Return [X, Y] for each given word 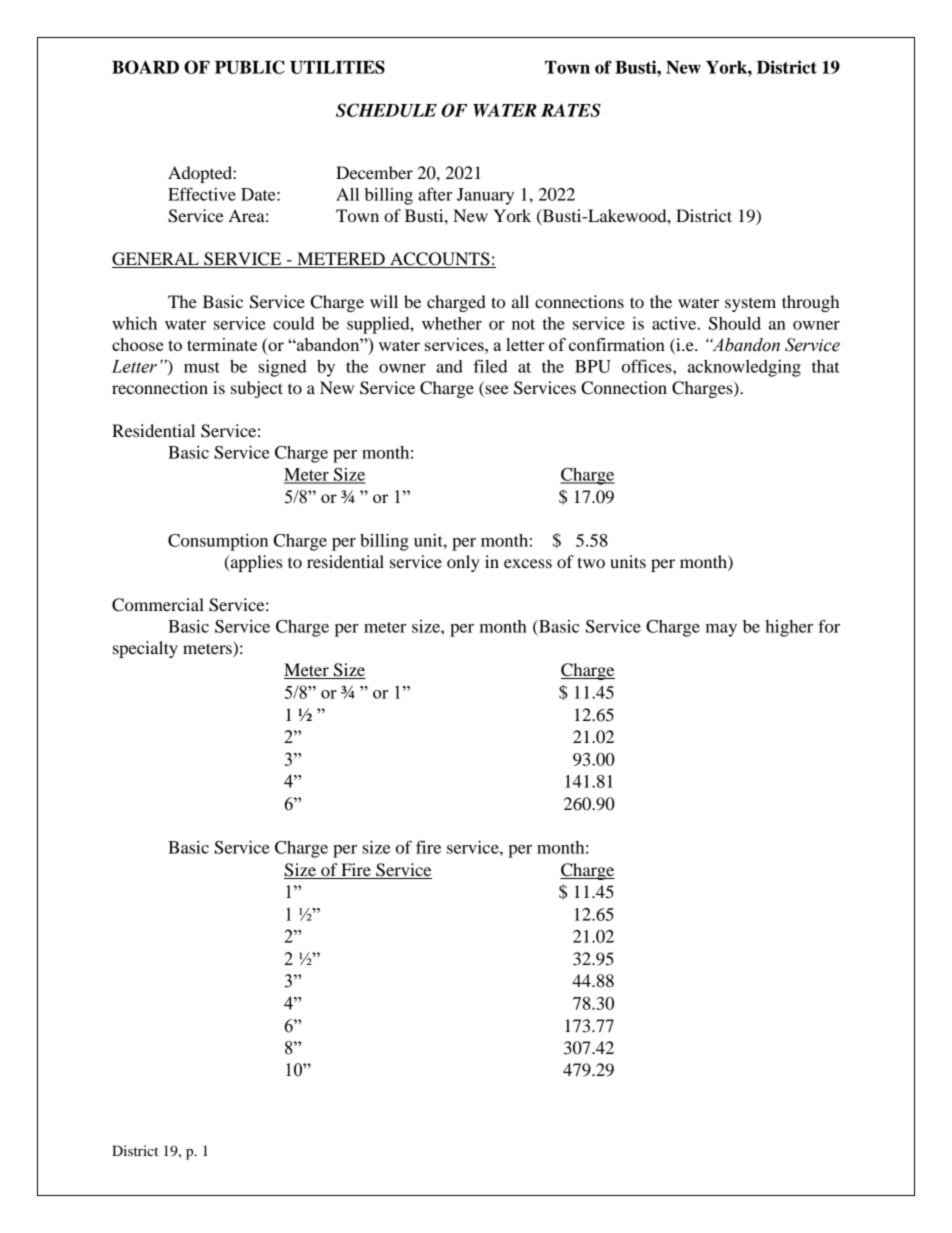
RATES [571, 110]
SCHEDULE [386, 110]
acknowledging [744, 368]
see [497, 389]
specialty [145, 649]
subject [257, 389]
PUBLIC [250, 67]
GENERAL [156, 260]
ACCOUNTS [440, 260]
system [750, 305]
